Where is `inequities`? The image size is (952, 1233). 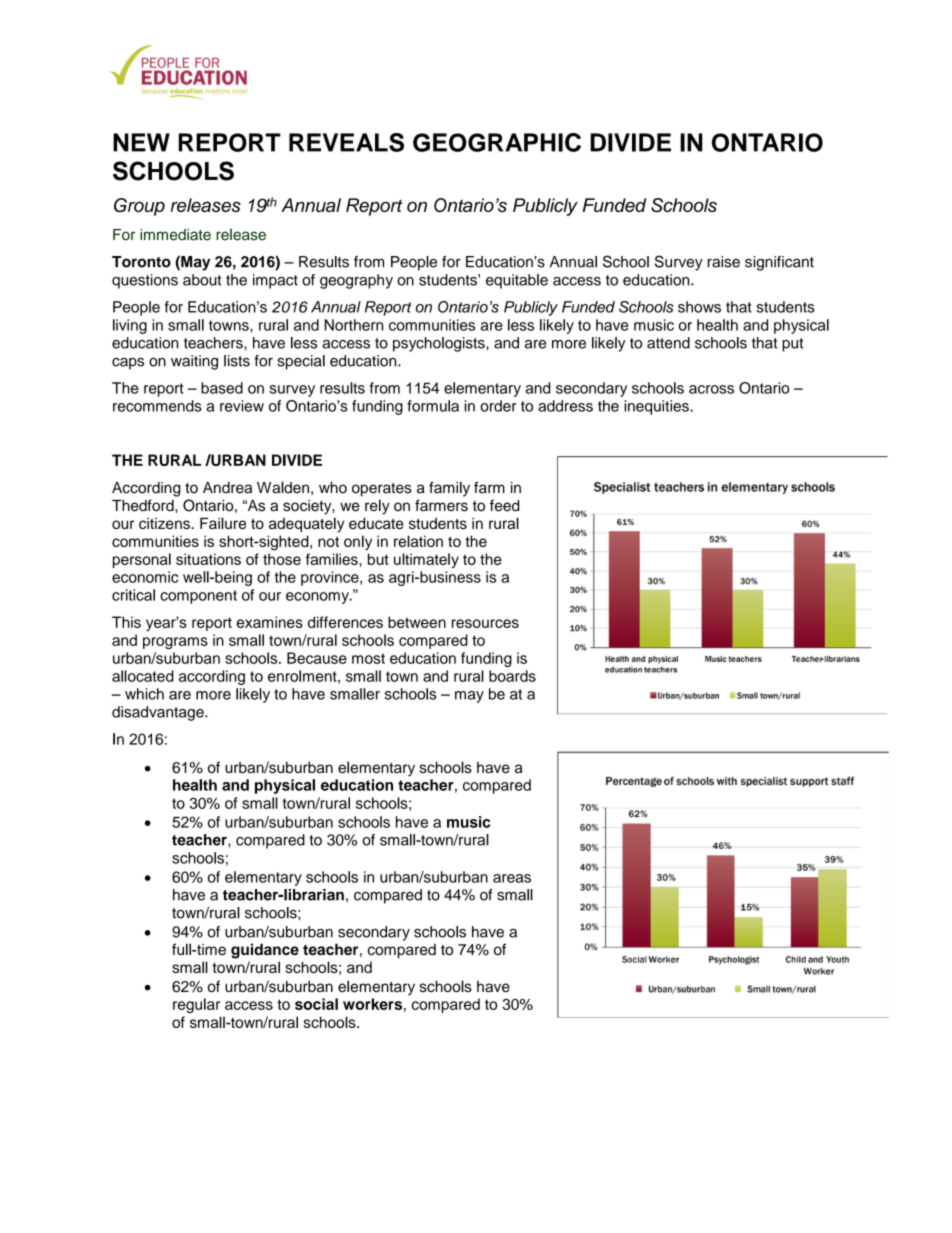
inequities is located at coordinates (657, 407).
